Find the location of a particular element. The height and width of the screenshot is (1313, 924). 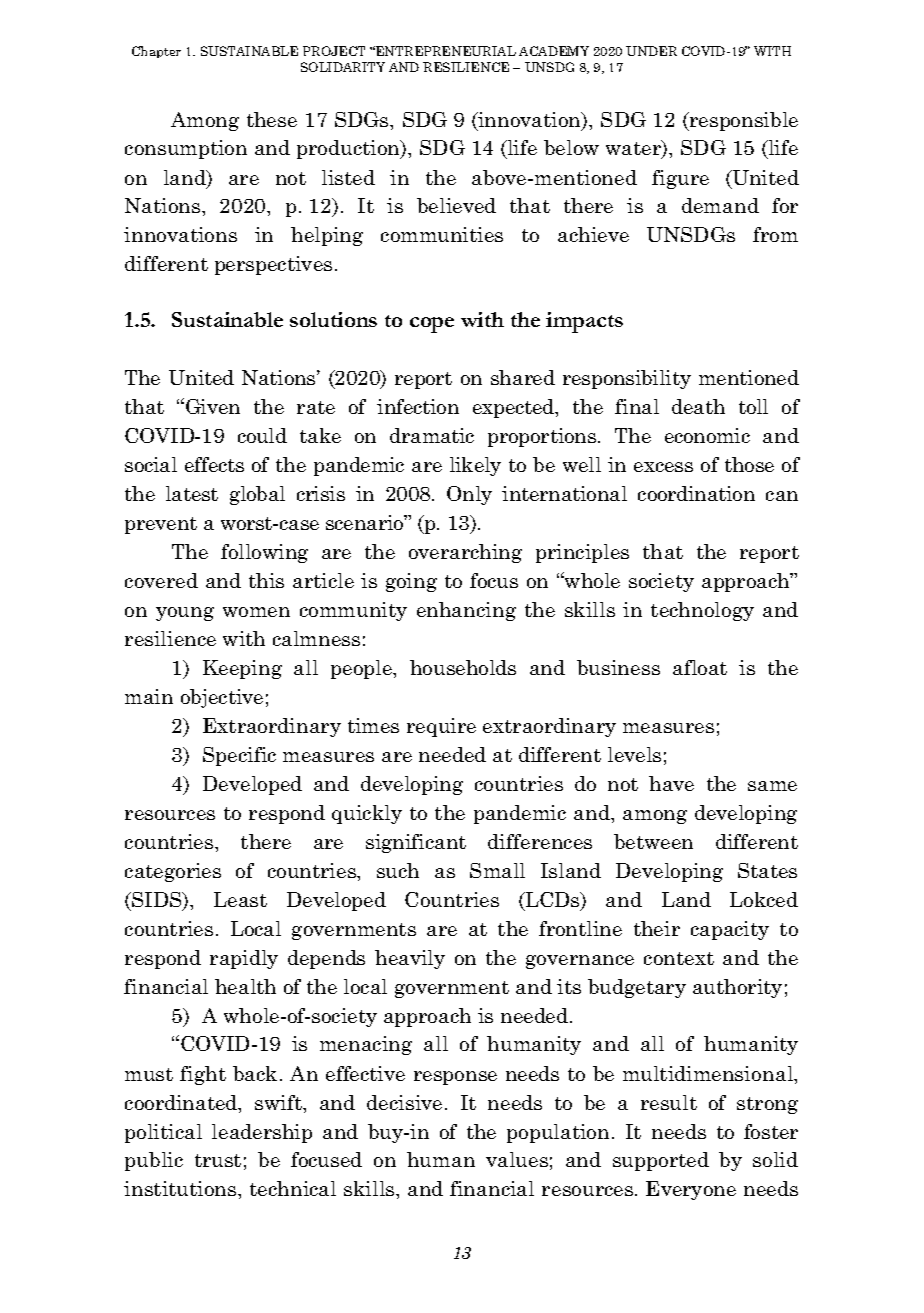

values is located at coordinates (517, 1159).
